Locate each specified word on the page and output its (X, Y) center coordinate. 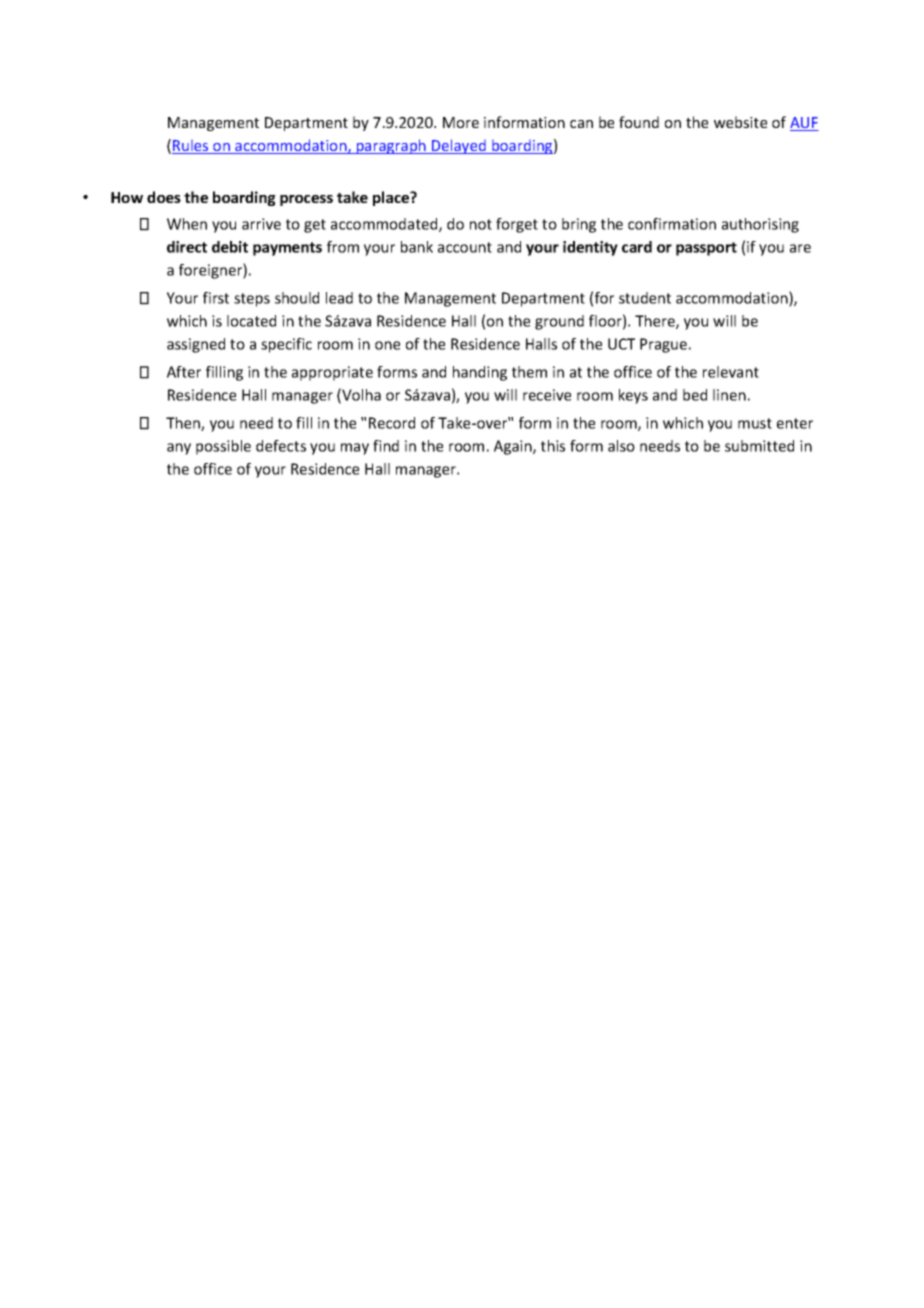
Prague (663, 345)
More (461, 122)
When (187, 224)
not (481, 224)
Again (514, 447)
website (740, 122)
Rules (191, 147)
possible (223, 447)
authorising (760, 225)
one (387, 345)
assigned (196, 345)
